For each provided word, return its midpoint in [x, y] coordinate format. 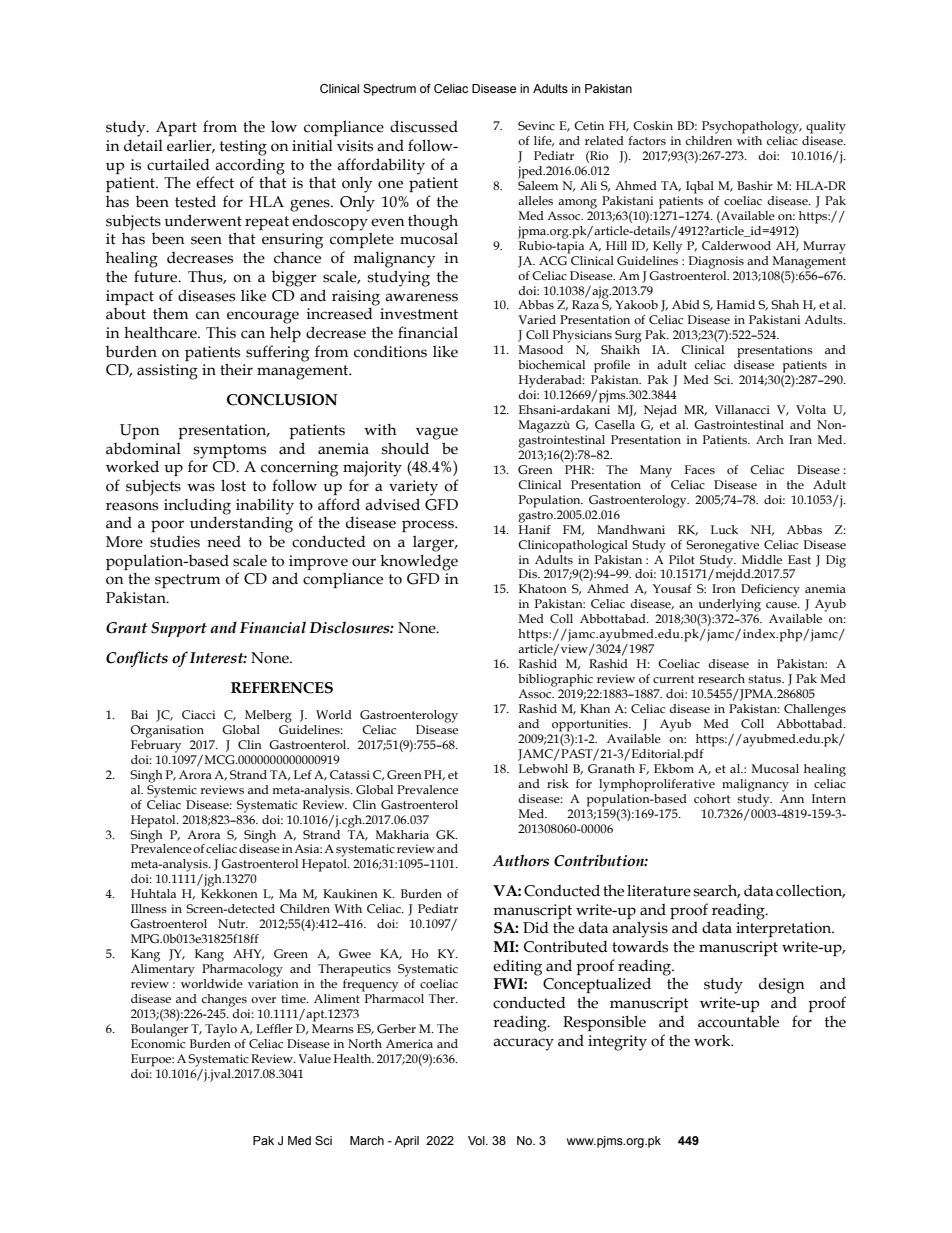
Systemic [172, 791]
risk [558, 783]
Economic [158, 1043]
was [201, 487]
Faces [699, 469]
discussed [424, 126]
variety [413, 488]
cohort [712, 798]
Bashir [755, 185]
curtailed [178, 164]
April [406, 1142]
